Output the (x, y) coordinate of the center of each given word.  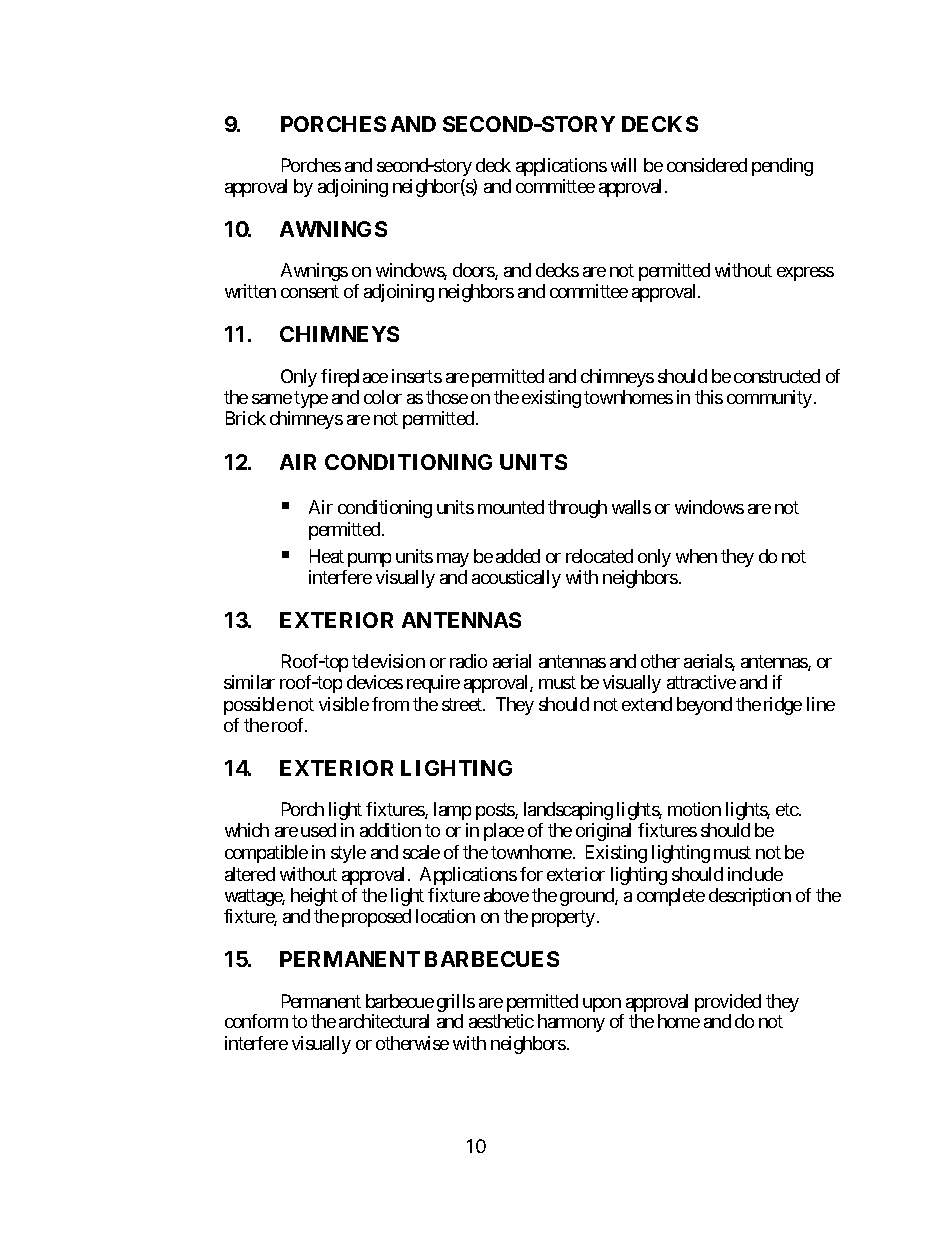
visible (344, 704)
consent (310, 292)
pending (782, 167)
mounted (511, 507)
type (311, 399)
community (769, 399)
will (623, 165)
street (463, 704)
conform (256, 1021)
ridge (783, 706)
